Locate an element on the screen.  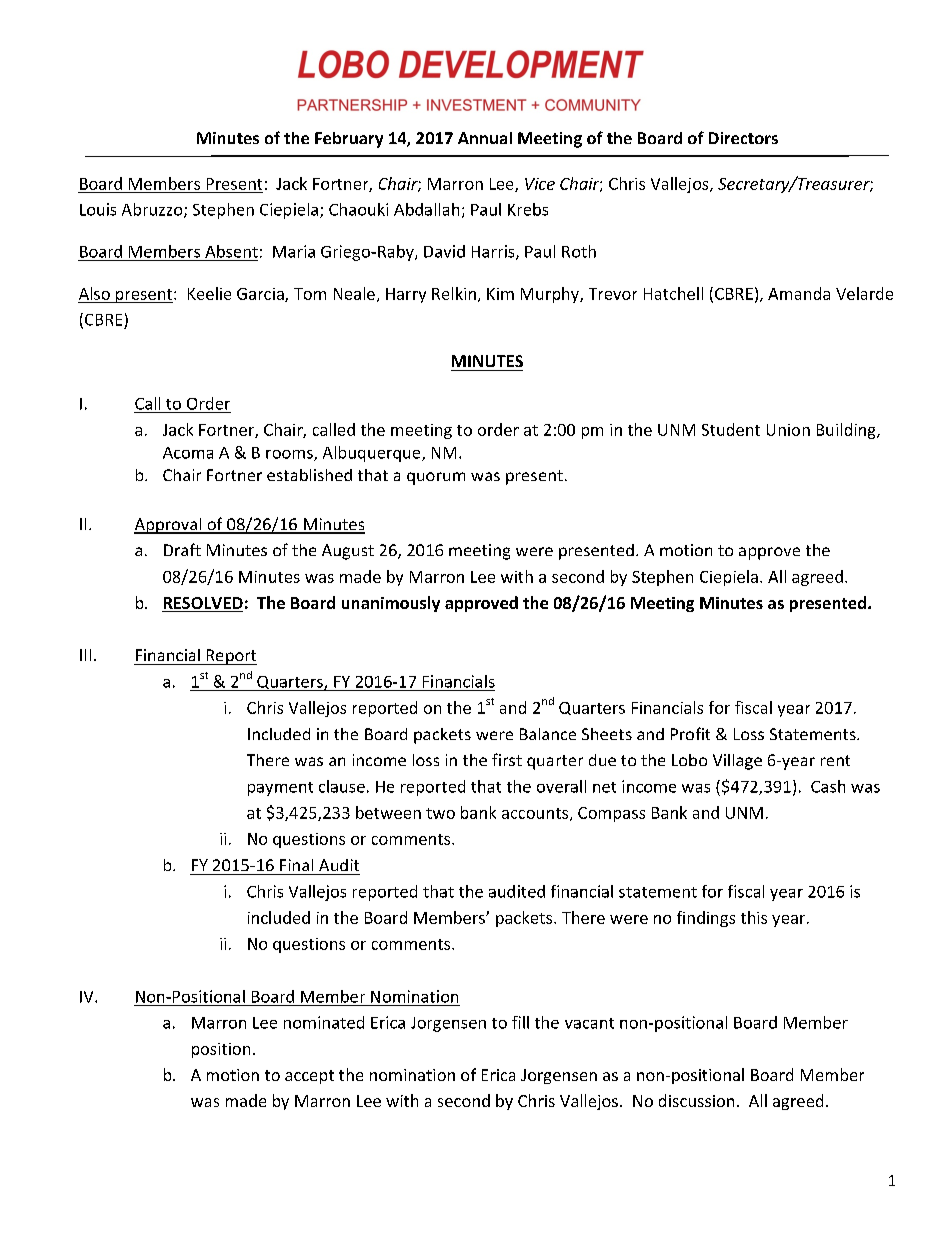
Annual is located at coordinates (485, 138).
